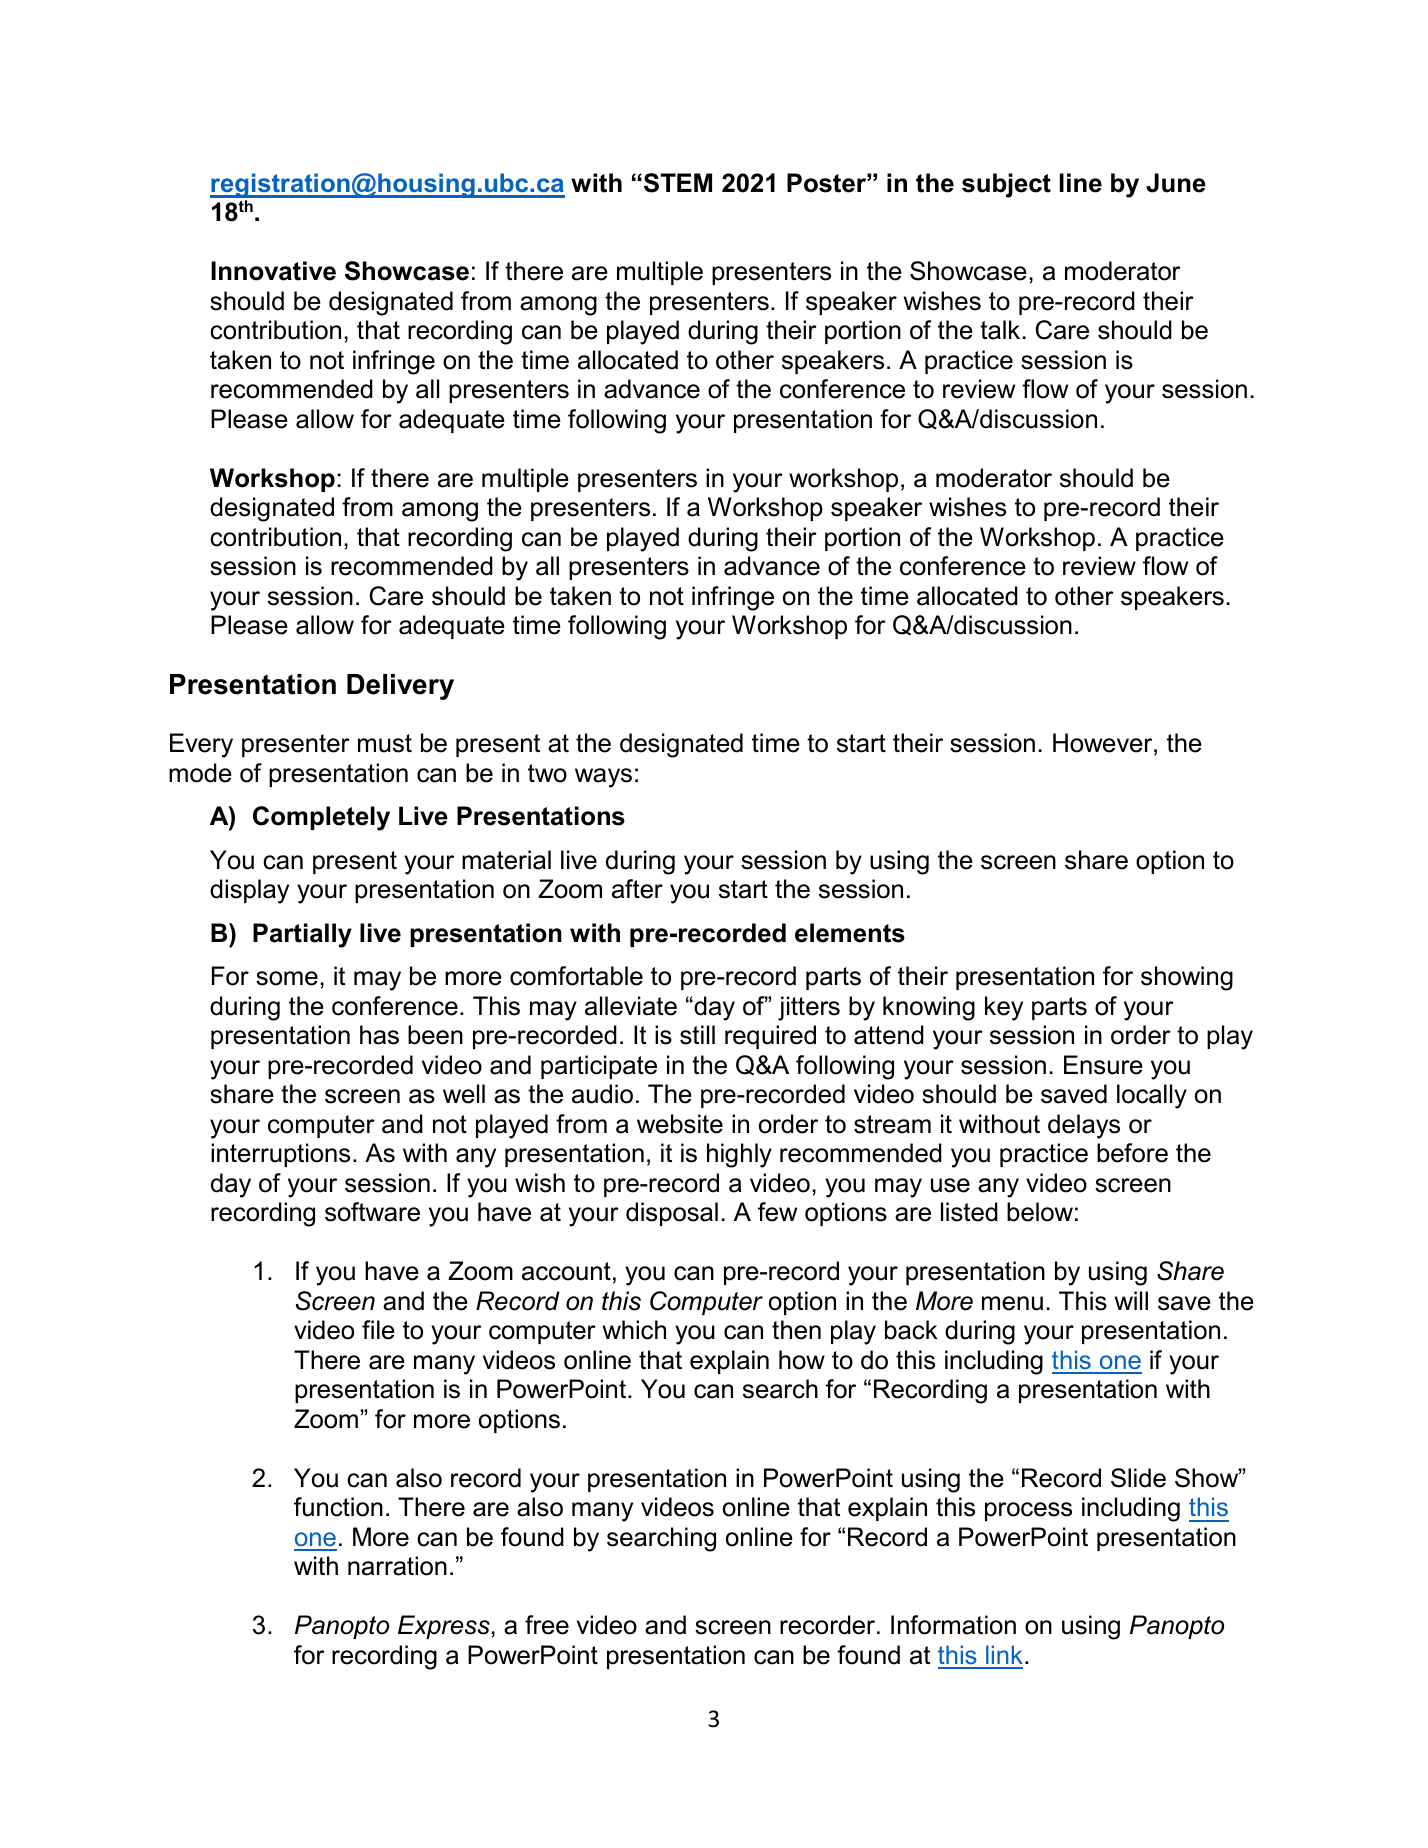  Describe the element at coordinates (273, 271) in the image. I see `Innovative` at that location.
